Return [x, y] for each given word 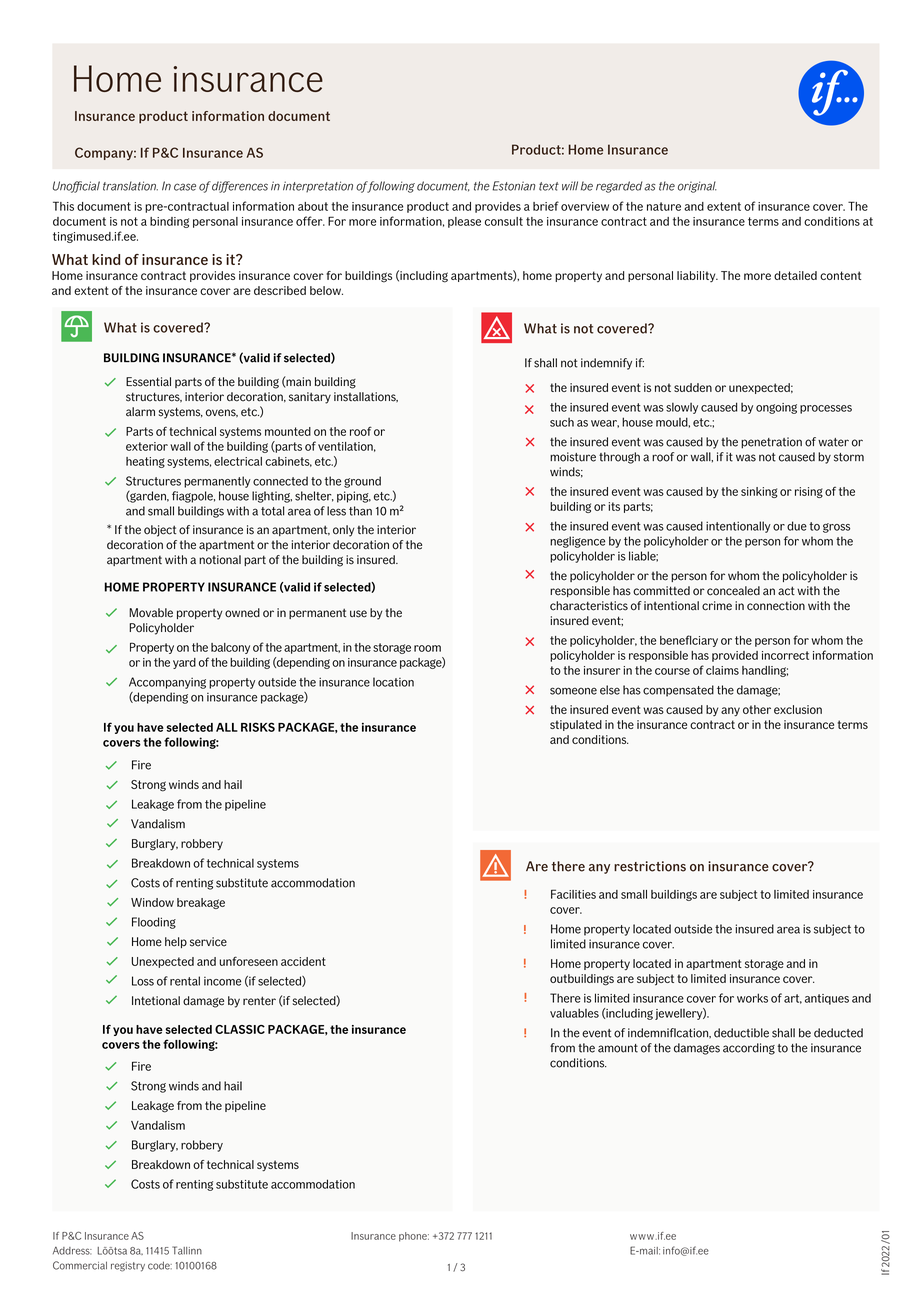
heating [145, 462]
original [697, 187]
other [757, 709]
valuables [574, 1013]
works [752, 998]
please [464, 222]
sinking [759, 492]
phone [414, 1237]
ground [362, 482]
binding [169, 222]
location [393, 682]
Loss [143, 981]
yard [184, 663]
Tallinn [187, 1250]
